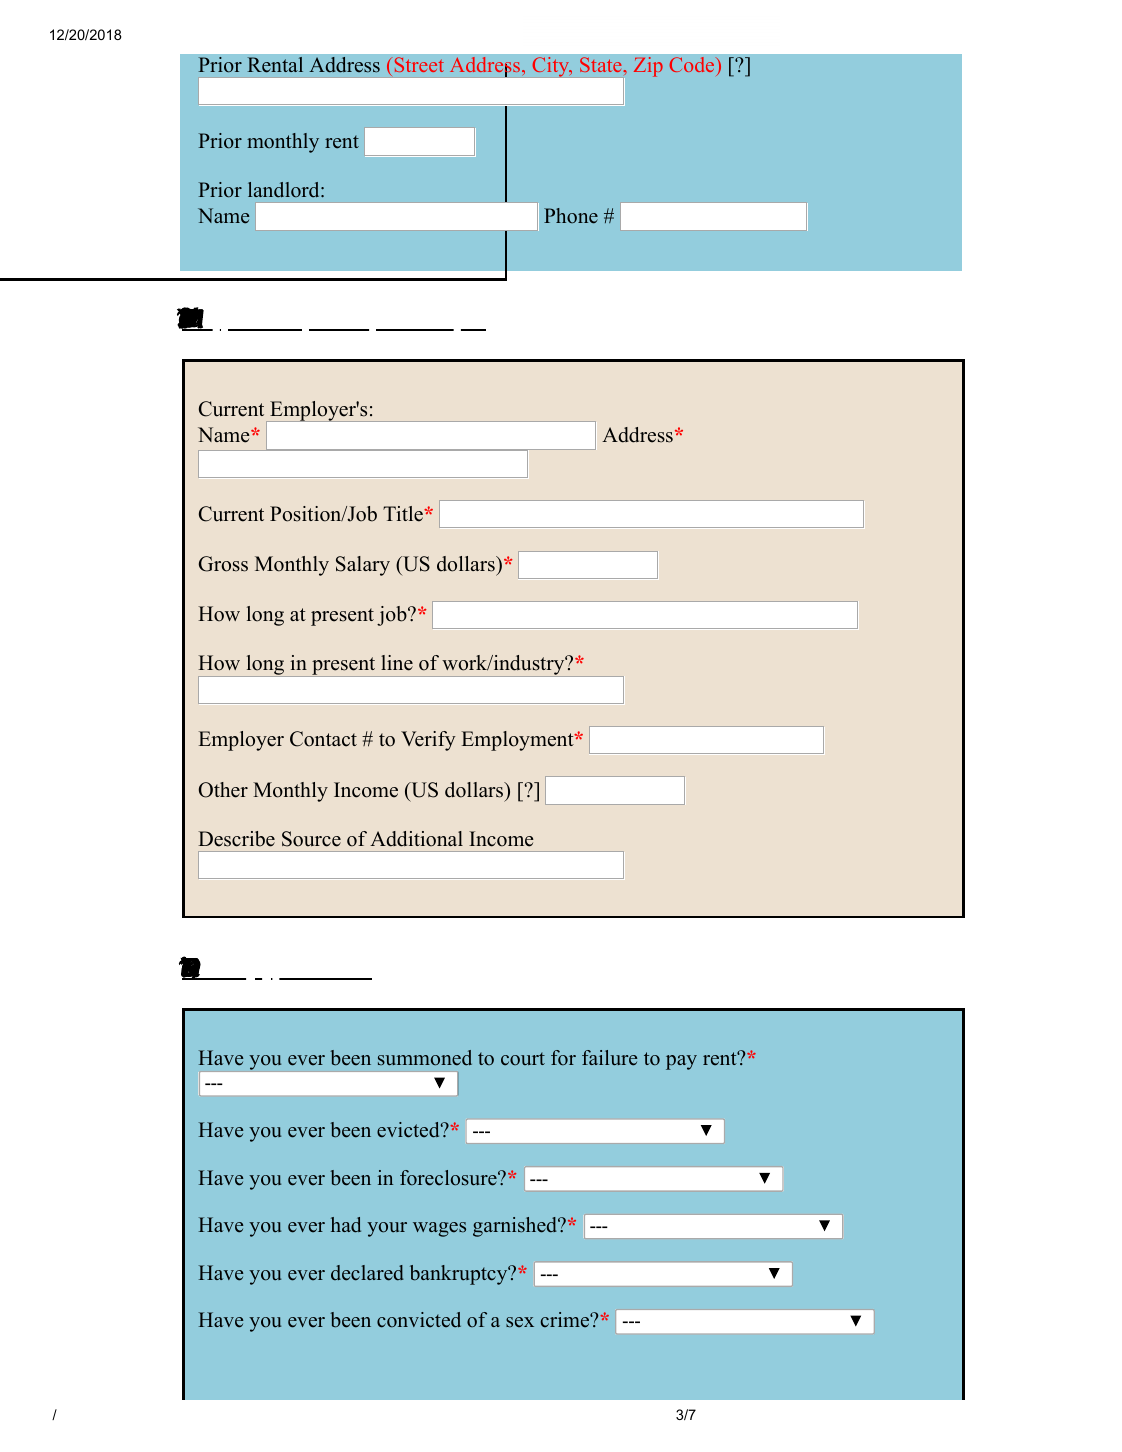  I want to click on Street, so click(419, 64).
